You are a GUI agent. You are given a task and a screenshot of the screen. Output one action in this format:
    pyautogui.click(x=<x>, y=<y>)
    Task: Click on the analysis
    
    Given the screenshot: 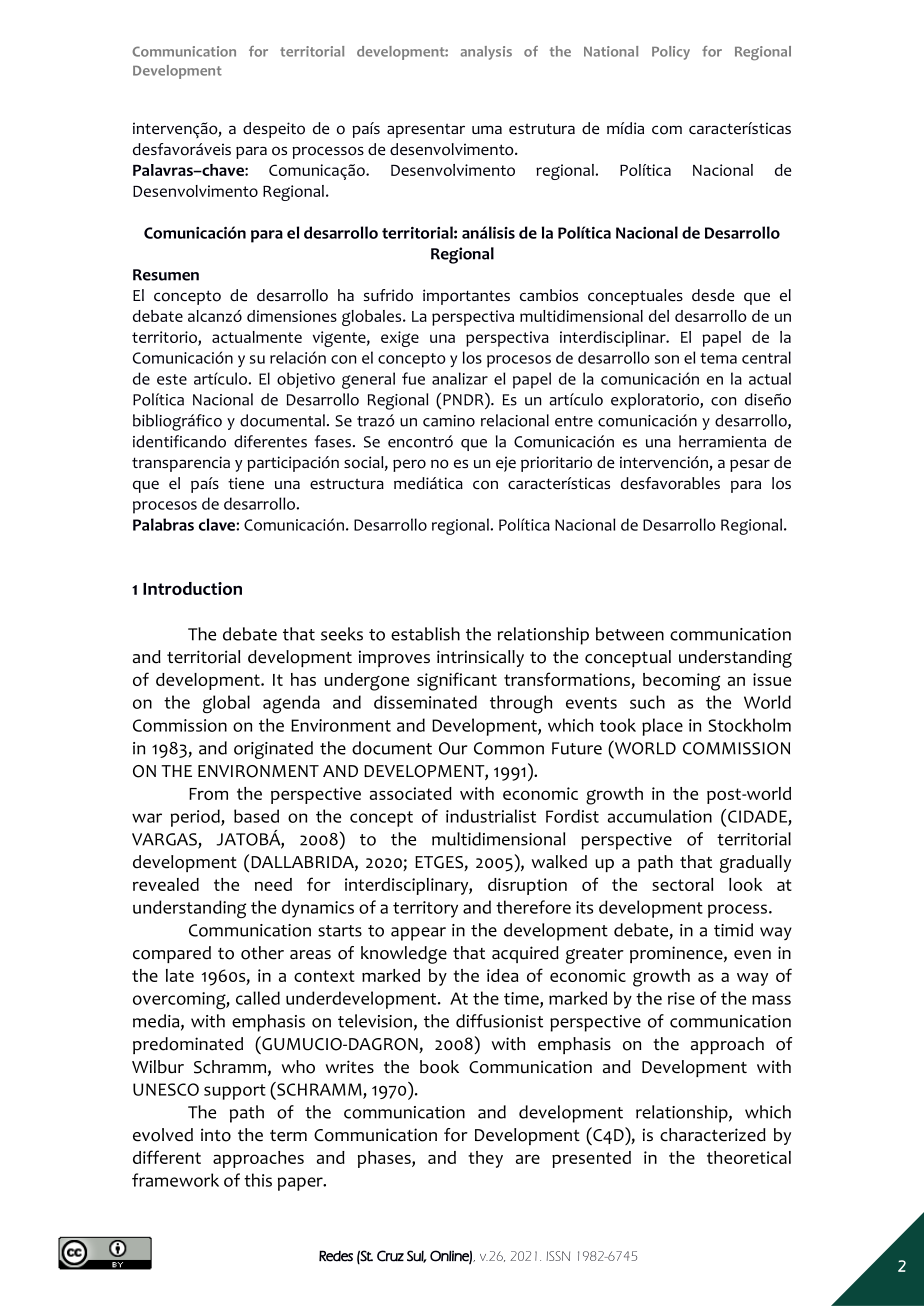 What is the action you would take?
    pyautogui.click(x=486, y=53)
